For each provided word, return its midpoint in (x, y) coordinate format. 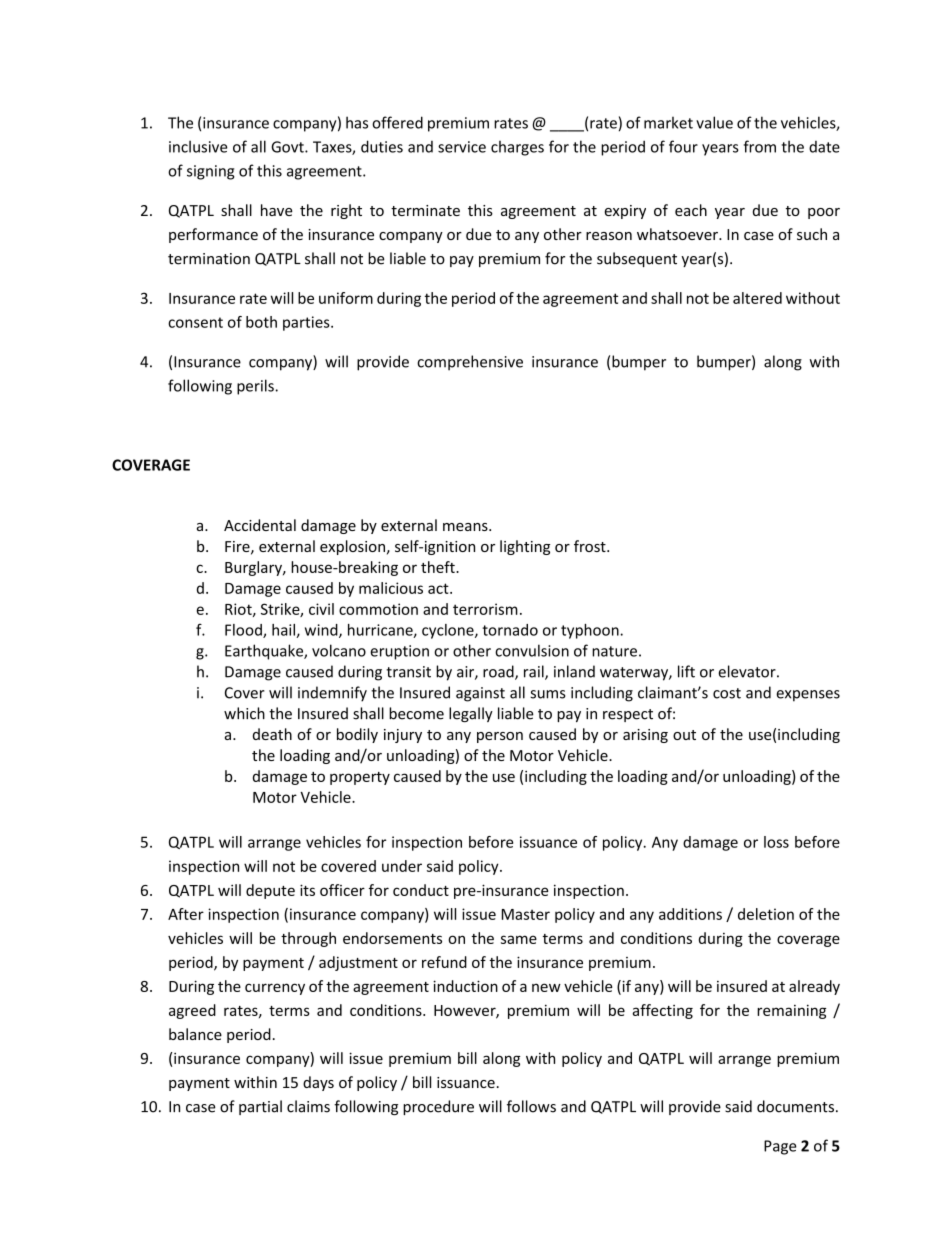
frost (591, 546)
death (272, 734)
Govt (288, 147)
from (760, 146)
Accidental (260, 525)
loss (776, 842)
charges (517, 148)
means (466, 527)
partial (260, 1107)
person (500, 737)
